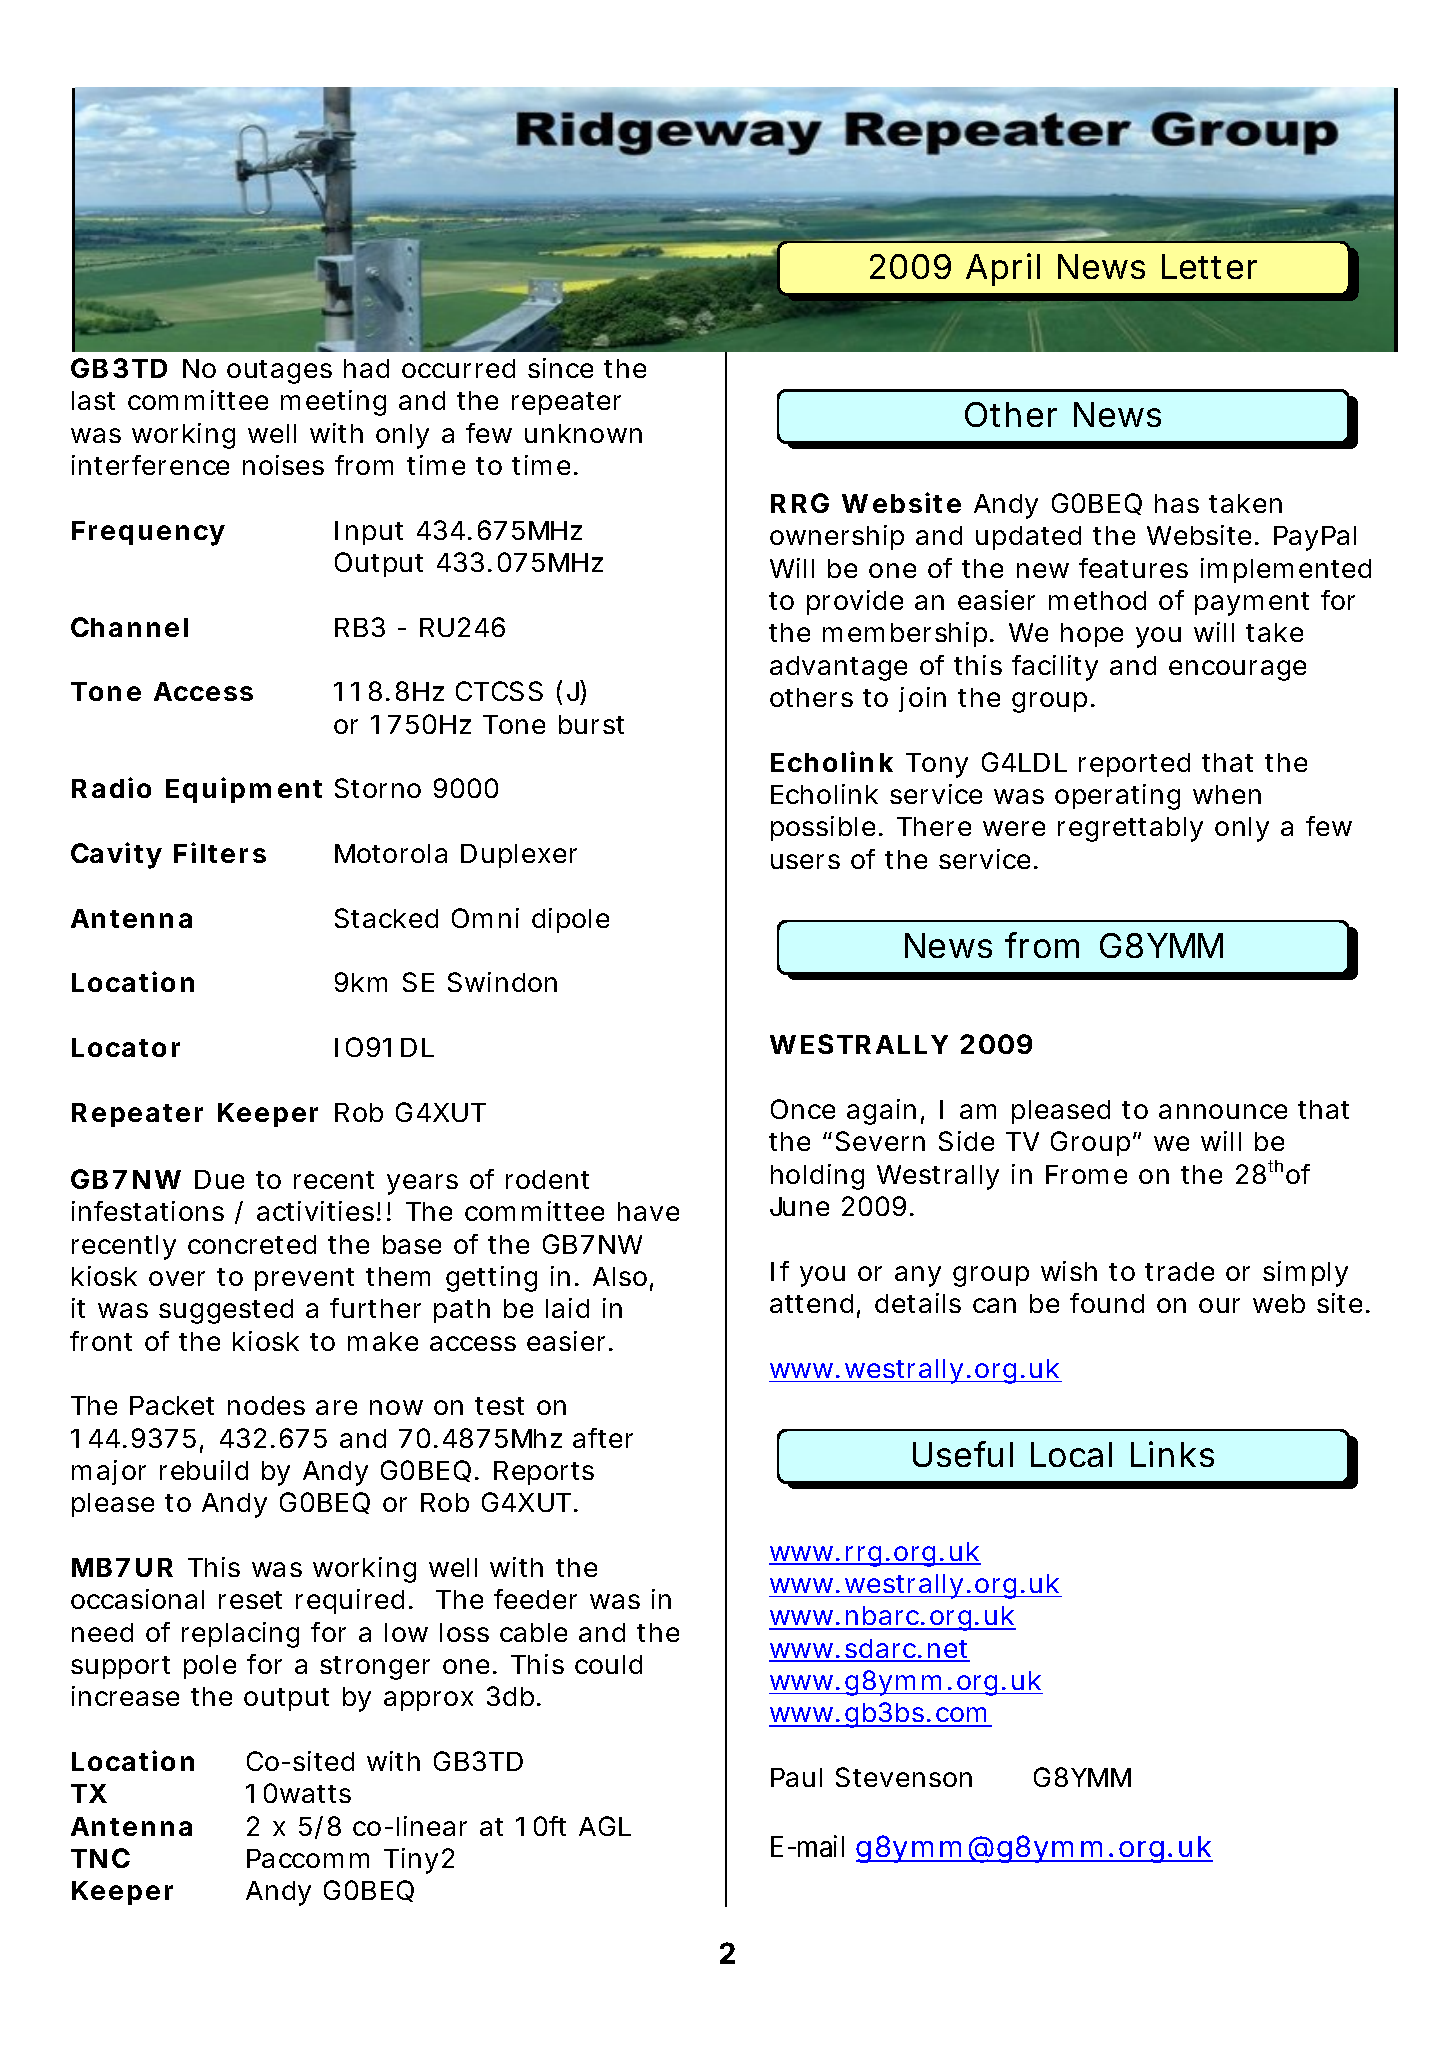 Image resolution: width=1451 pixels, height=2053 pixels. Describe the element at coordinates (125, 1696) in the screenshot. I see `increase` at that location.
